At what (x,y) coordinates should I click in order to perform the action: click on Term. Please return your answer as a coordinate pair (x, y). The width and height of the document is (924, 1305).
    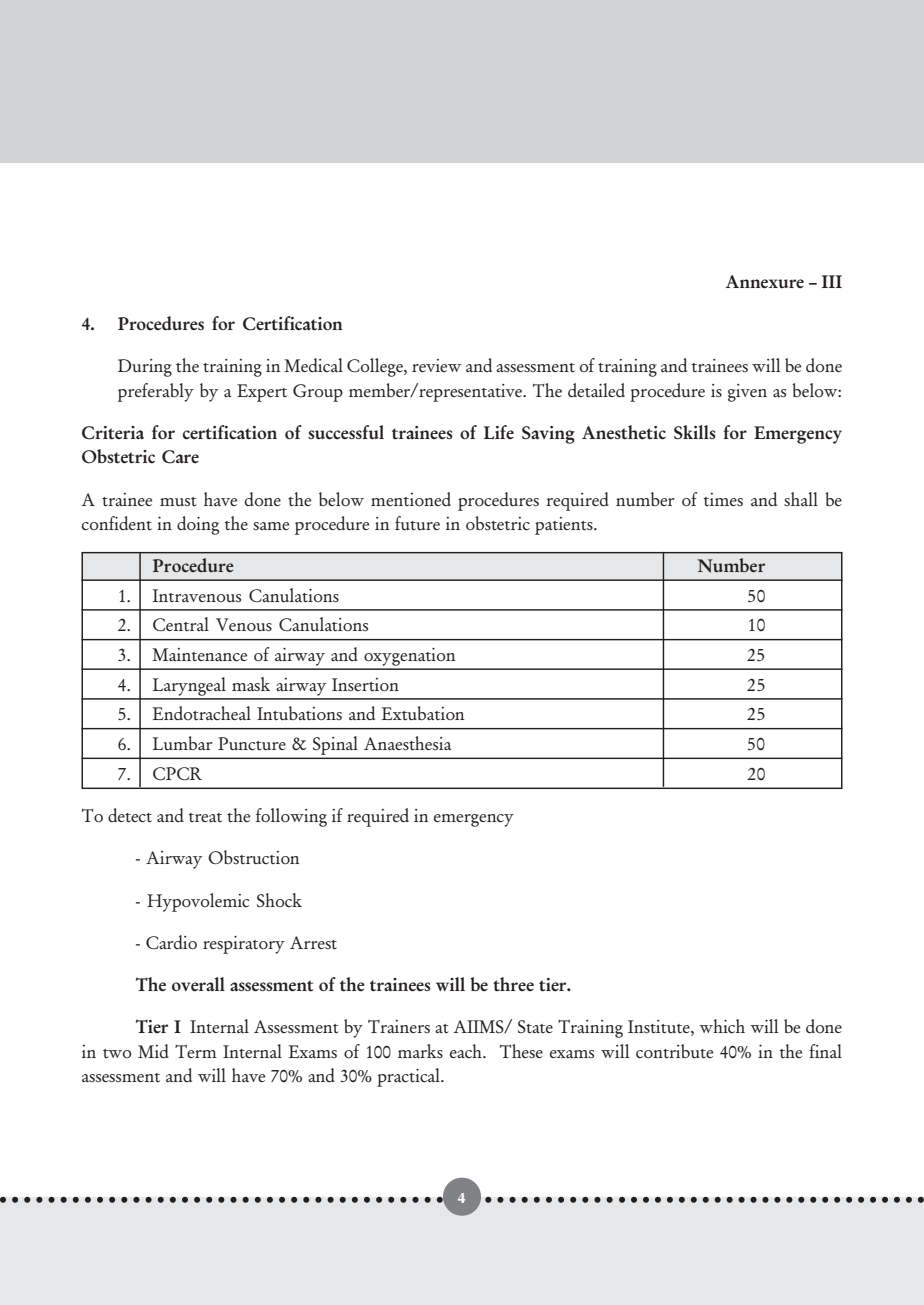
    Looking at the image, I should click on (196, 1051).
